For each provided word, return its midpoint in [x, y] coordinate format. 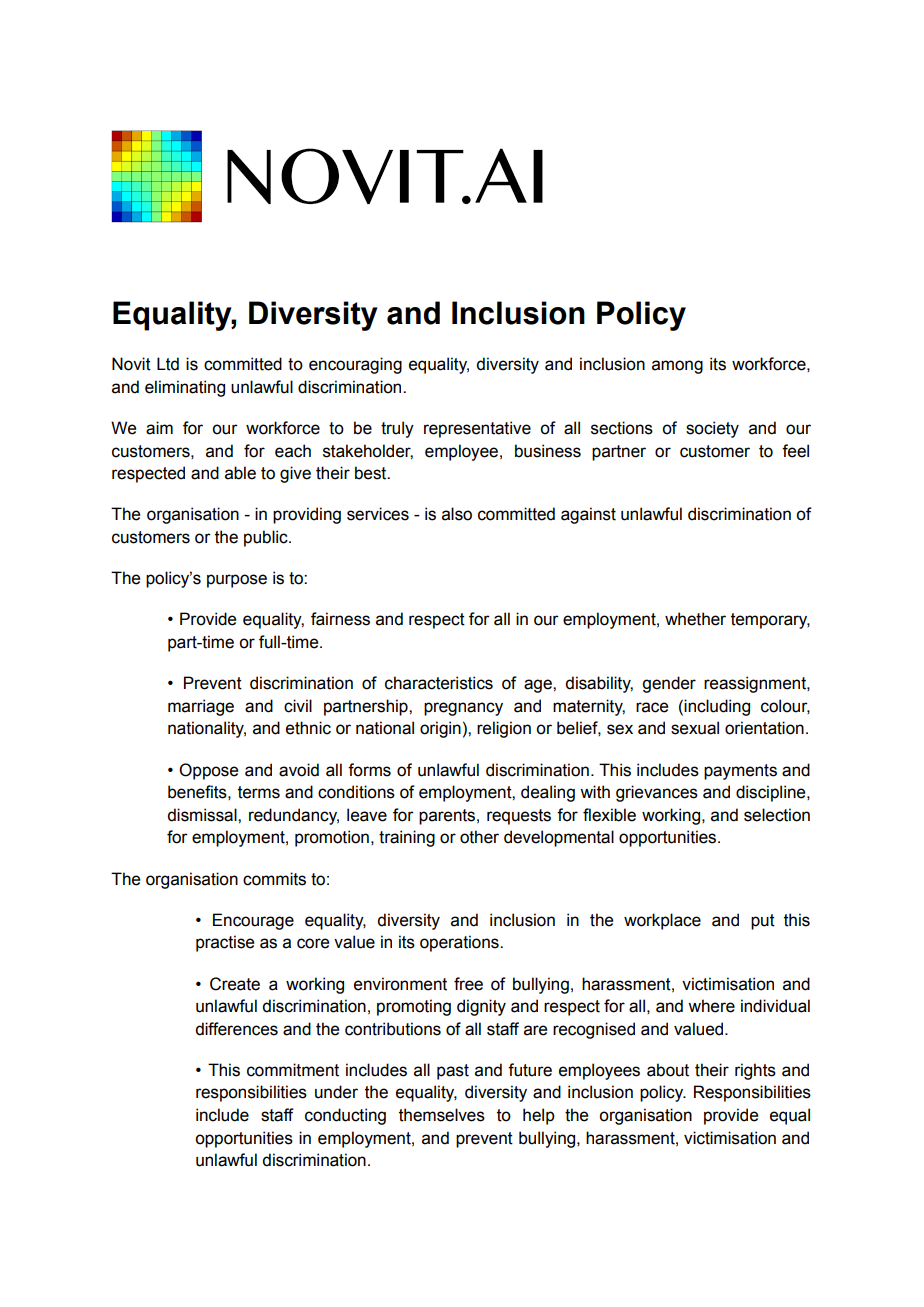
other [479, 837]
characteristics [439, 683]
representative [477, 429]
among [677, 367]
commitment [293, 1070]
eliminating [185, 388]
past [453, 1072]
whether [695, 619]
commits [274, 879]
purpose [237, 581]
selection [777, 815]
